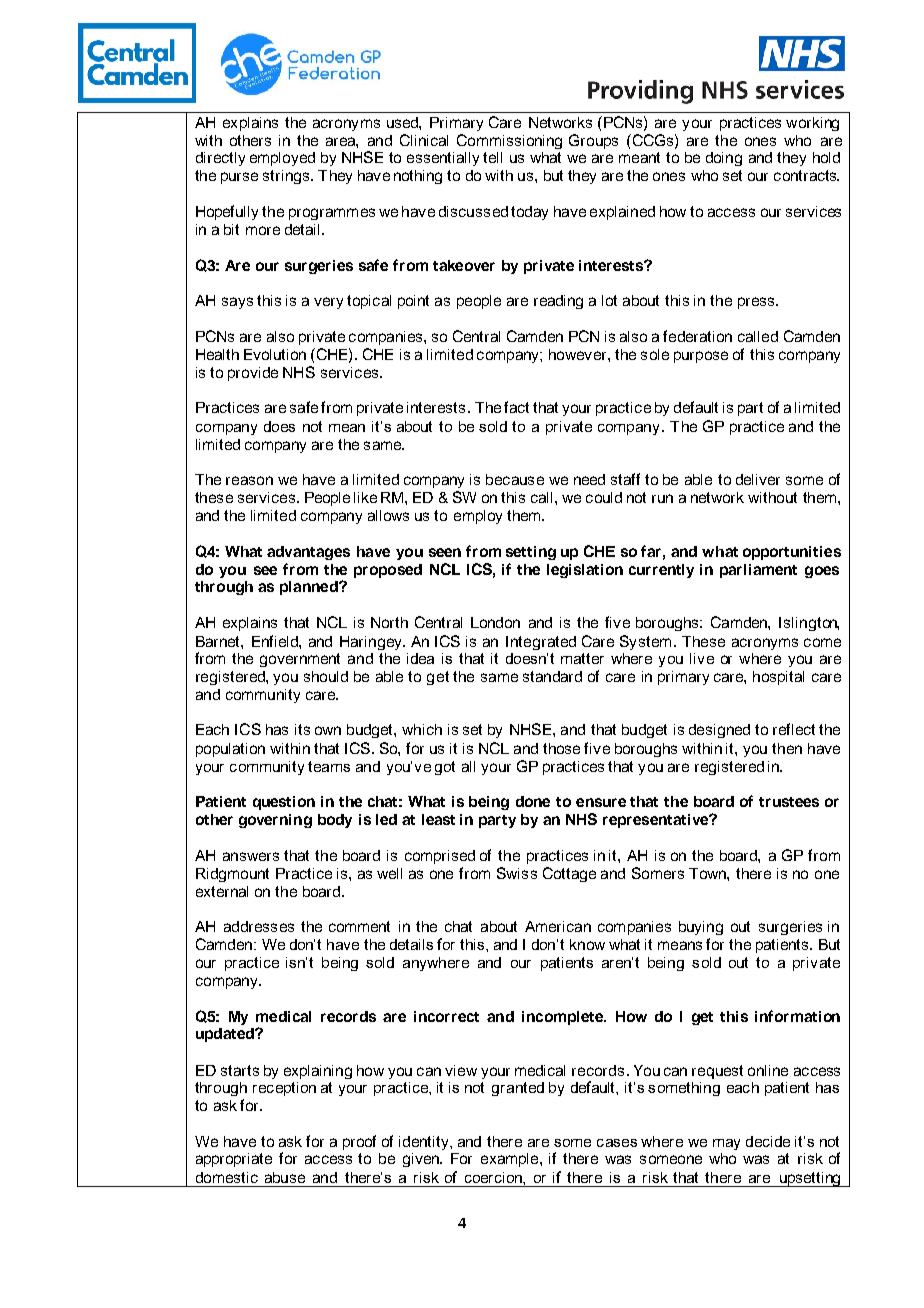 Image resolution: width=924 pixels, height=1308 pixels. Describe the element at coordinates (288, 177) in the page. I see `strings` at that location.
